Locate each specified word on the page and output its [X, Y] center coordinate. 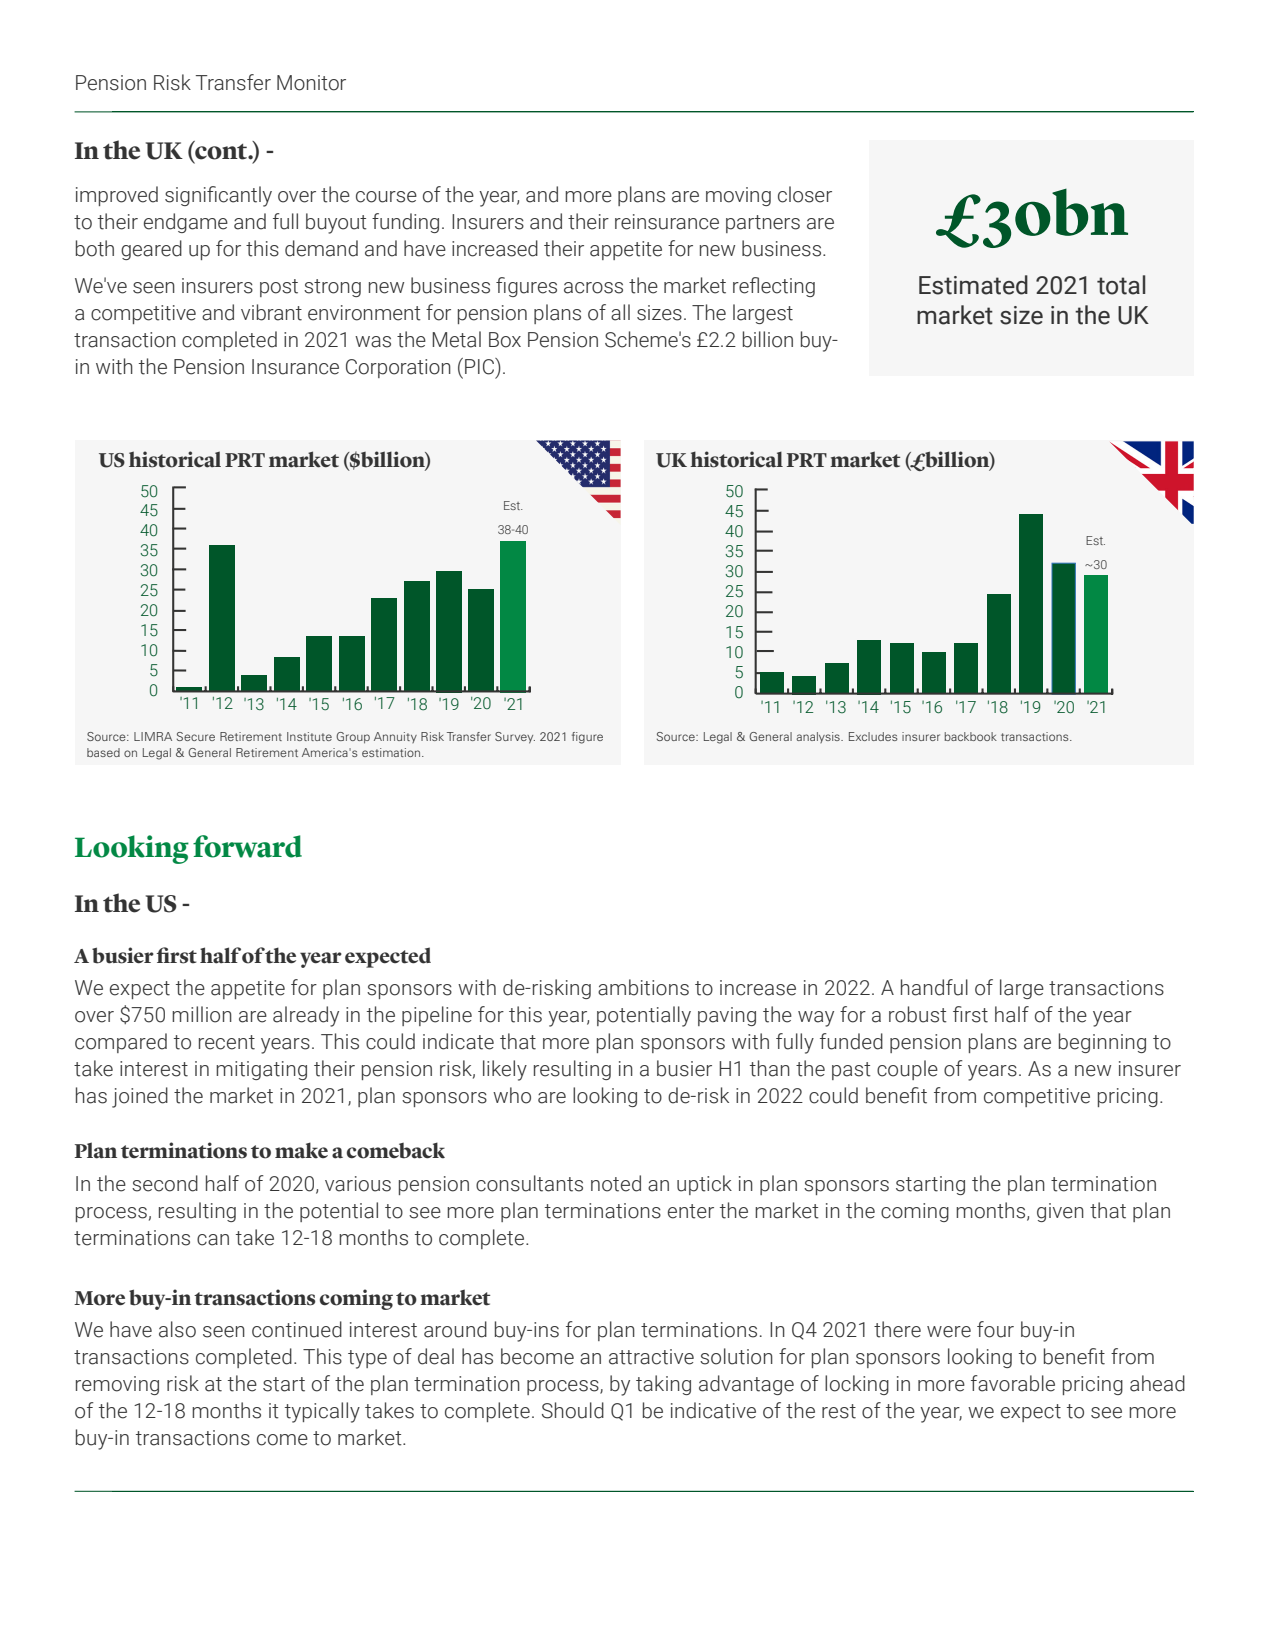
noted [616, 1183]
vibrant [271, 312]
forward [247, 846]
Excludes [873, 736]
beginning [1102, 1043]
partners [763, 224]
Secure [196, 736]
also [177, 1329]
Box [505, 340]
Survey [515, 738]
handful [934, 987]
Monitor [311, 83]
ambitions [643, 987]
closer [805, 194]
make [301, 1150]
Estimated [973, 285]
